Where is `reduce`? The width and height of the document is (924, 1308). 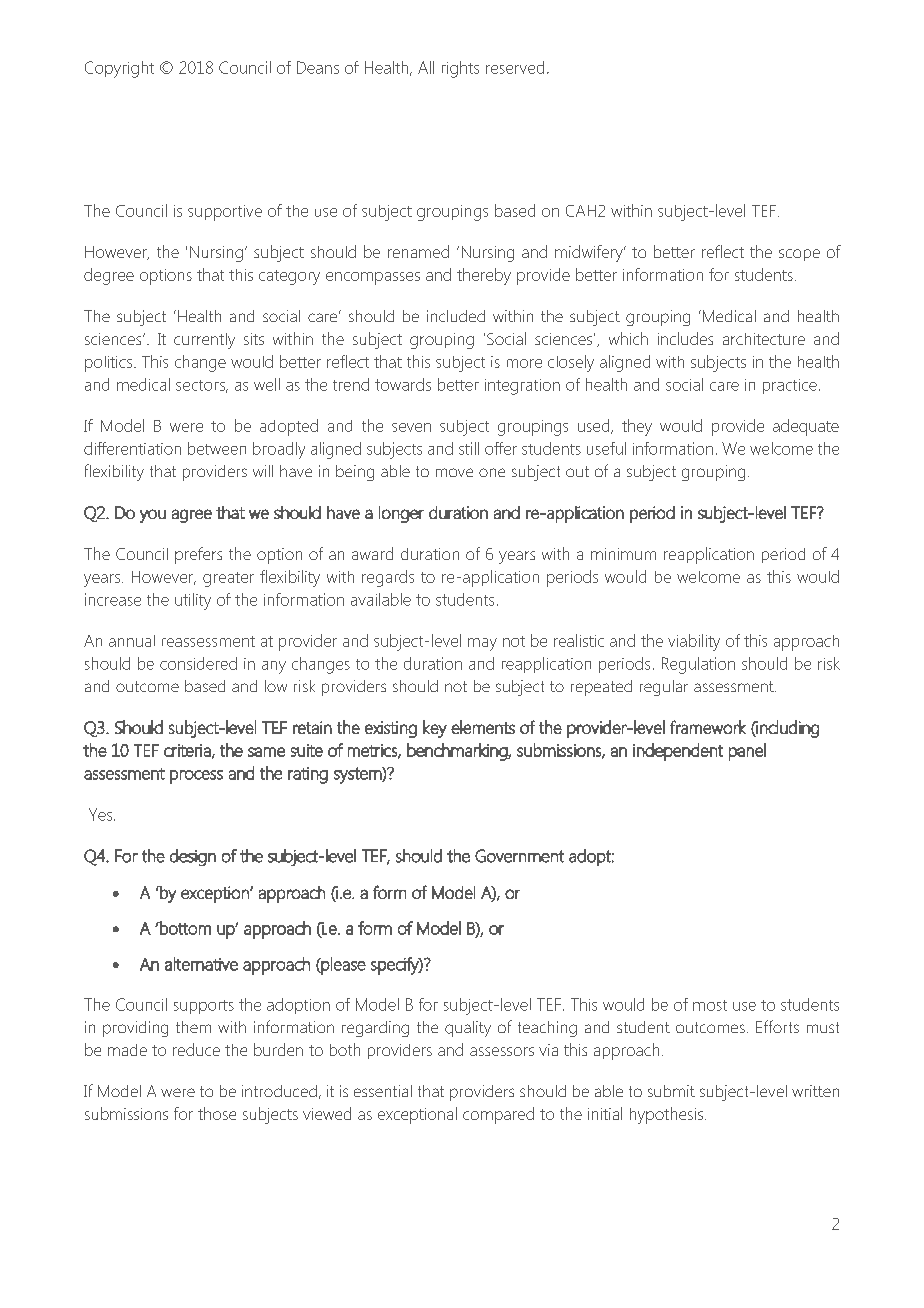 reduce is located at coordinates (196, 1049).
